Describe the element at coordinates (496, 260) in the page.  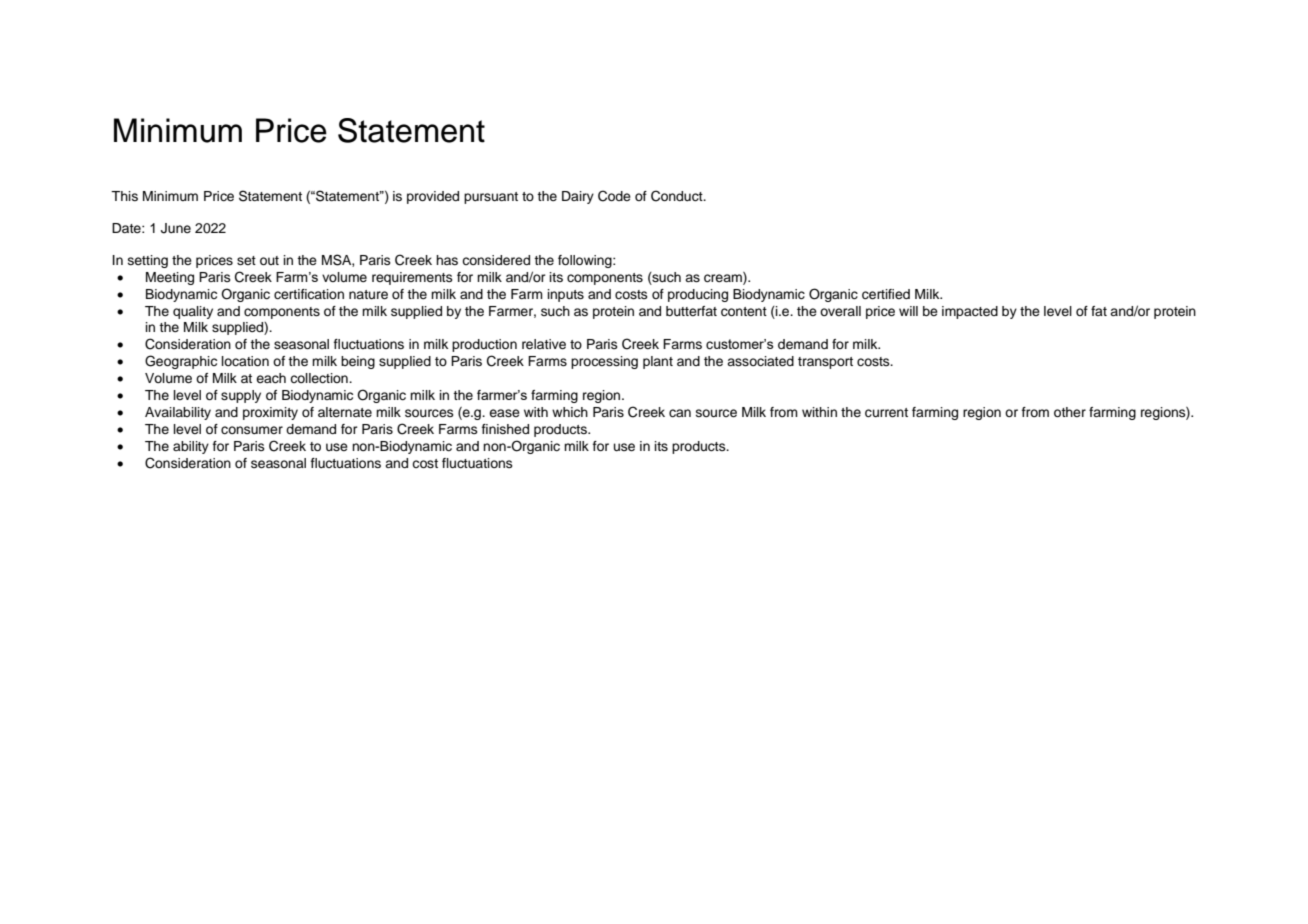
I see `considered` at that location.
